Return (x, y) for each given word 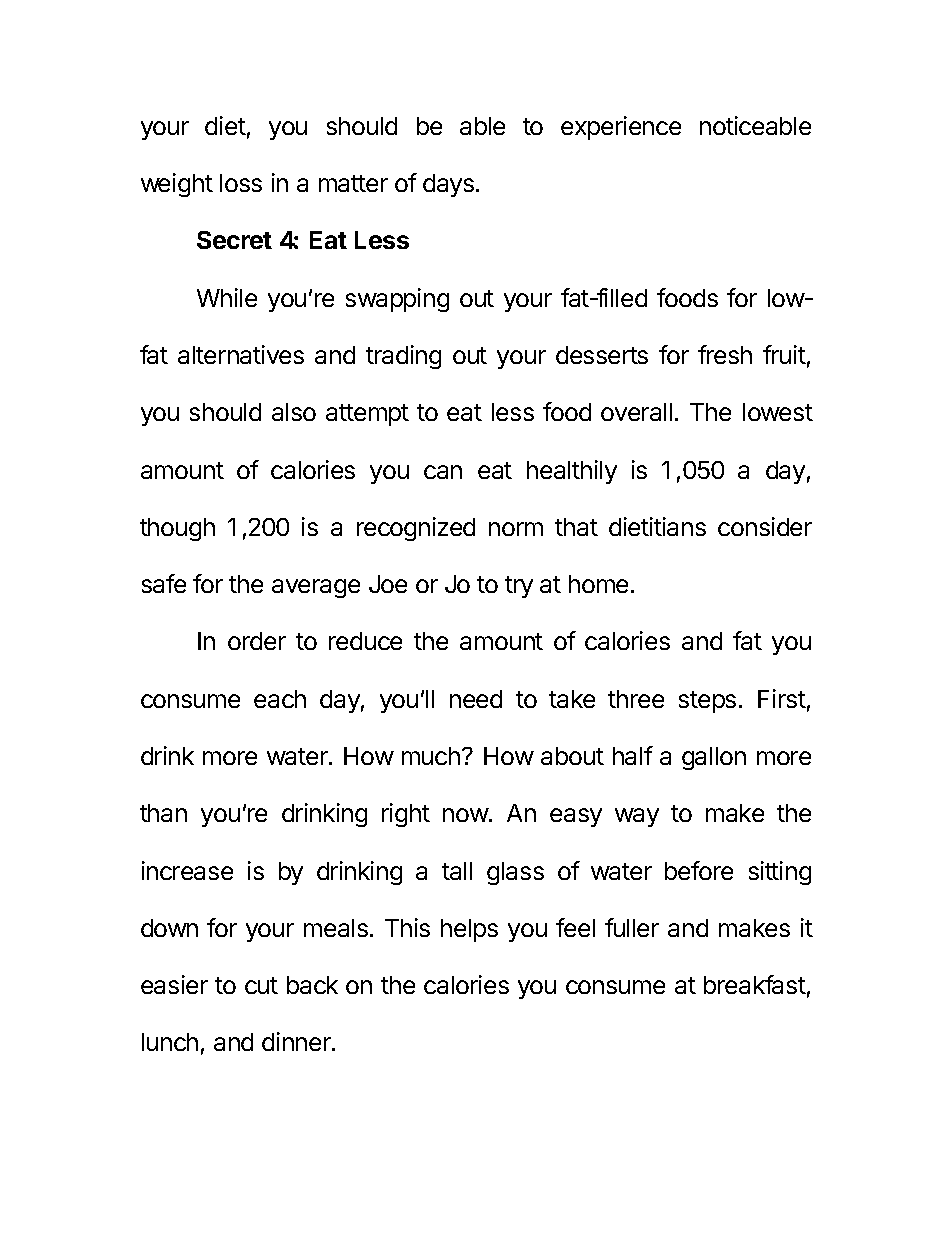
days (448, 185)
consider (765, 526)
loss (241, 183)
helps (469, 930)
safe (164, 583)
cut (261, 985)
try (519, 587)
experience (621, 128)
